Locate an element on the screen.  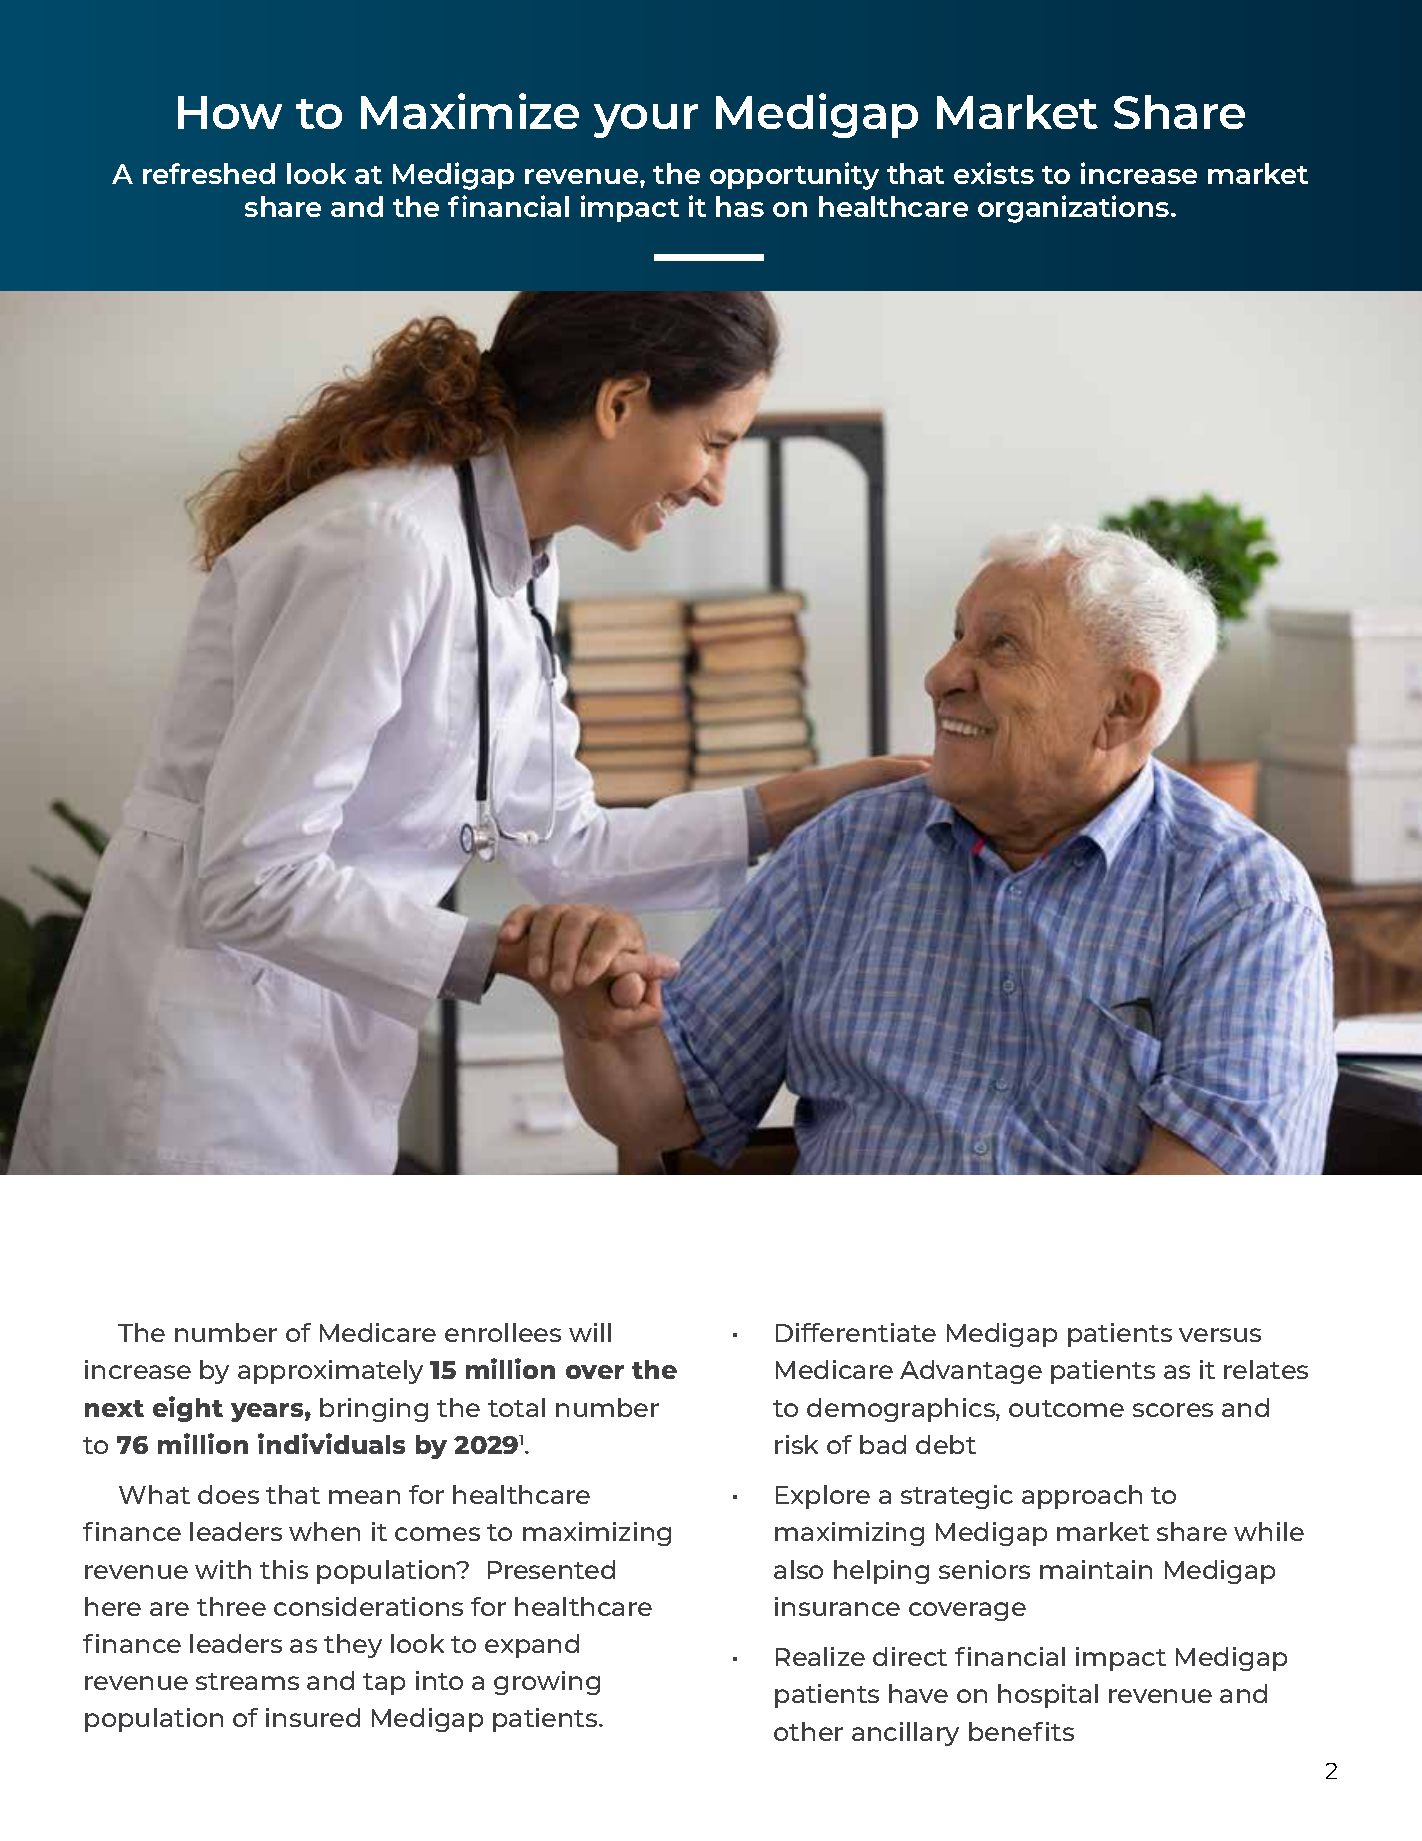
refreshed is located at coordinates (209, 173).
